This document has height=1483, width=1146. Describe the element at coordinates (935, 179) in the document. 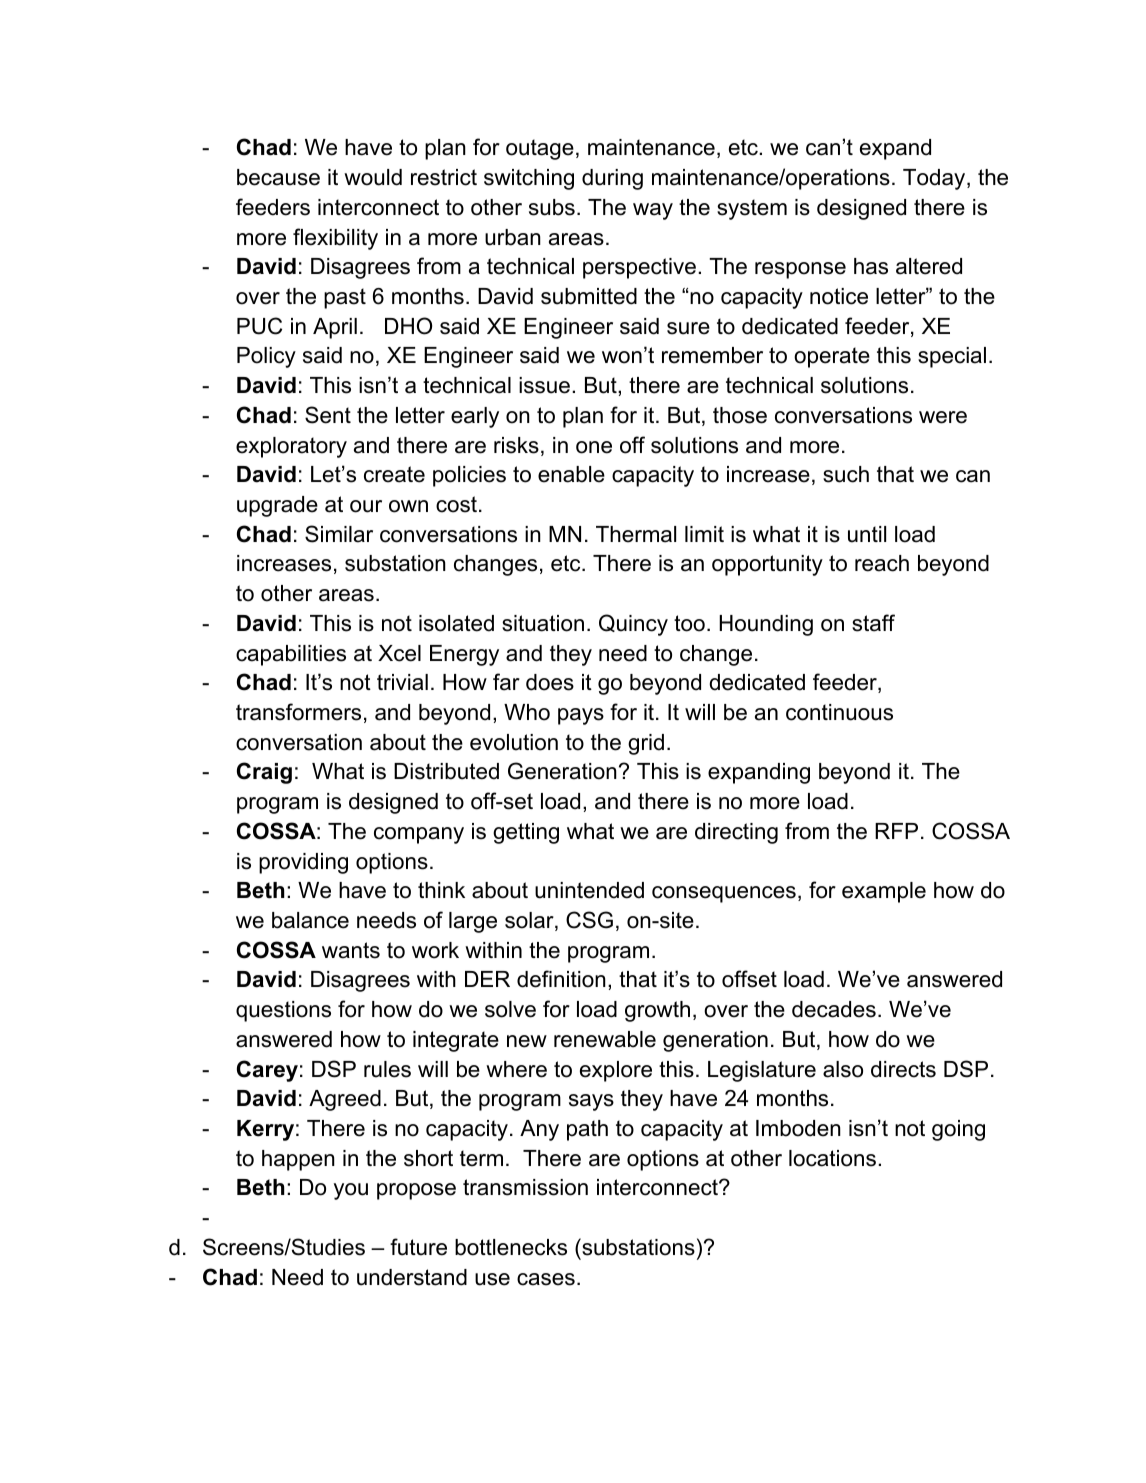

I see `Today` at that location.
